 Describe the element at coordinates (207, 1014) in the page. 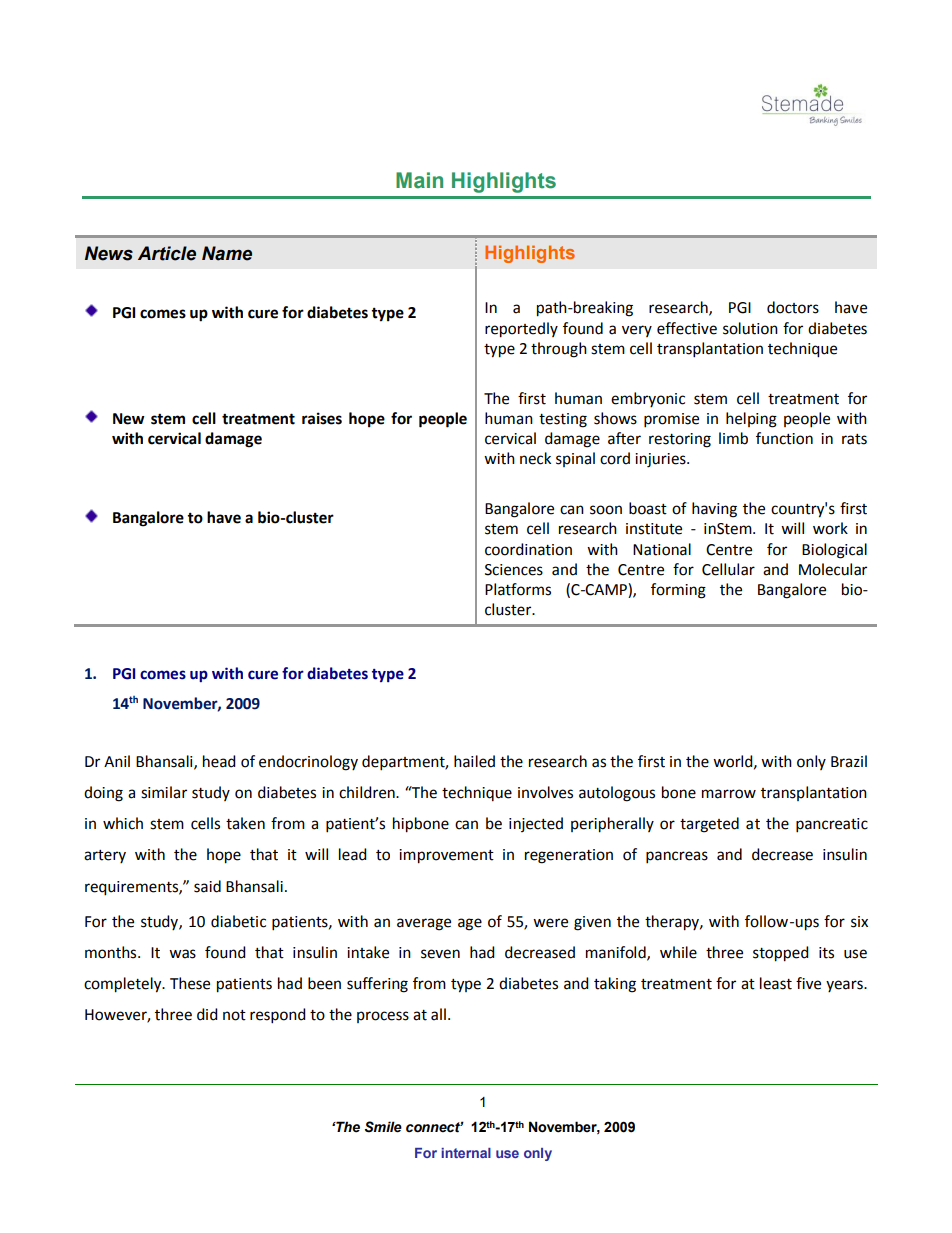

I see `did` at that location.
